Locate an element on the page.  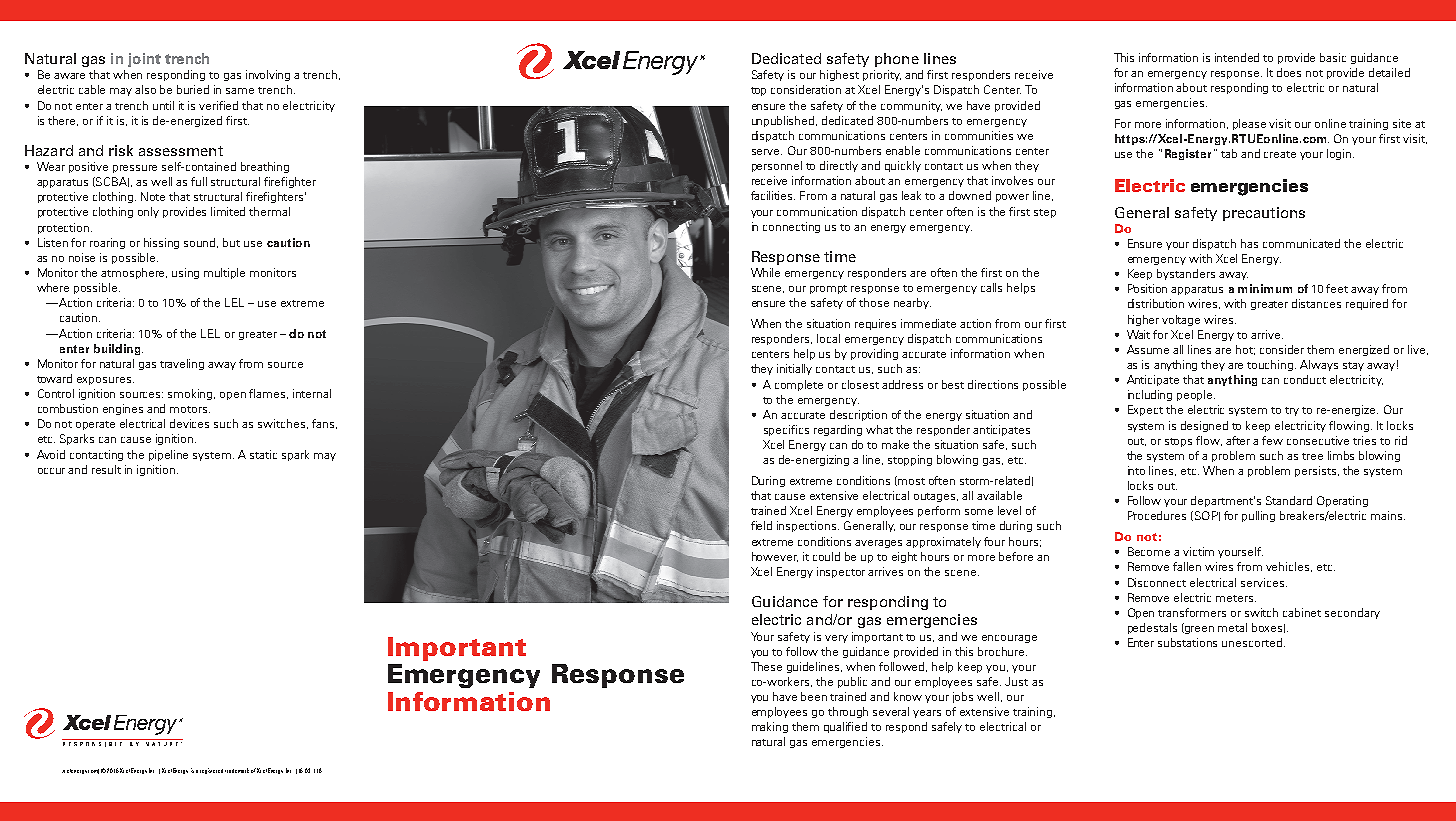
however is located at coordinates (775, 557).
